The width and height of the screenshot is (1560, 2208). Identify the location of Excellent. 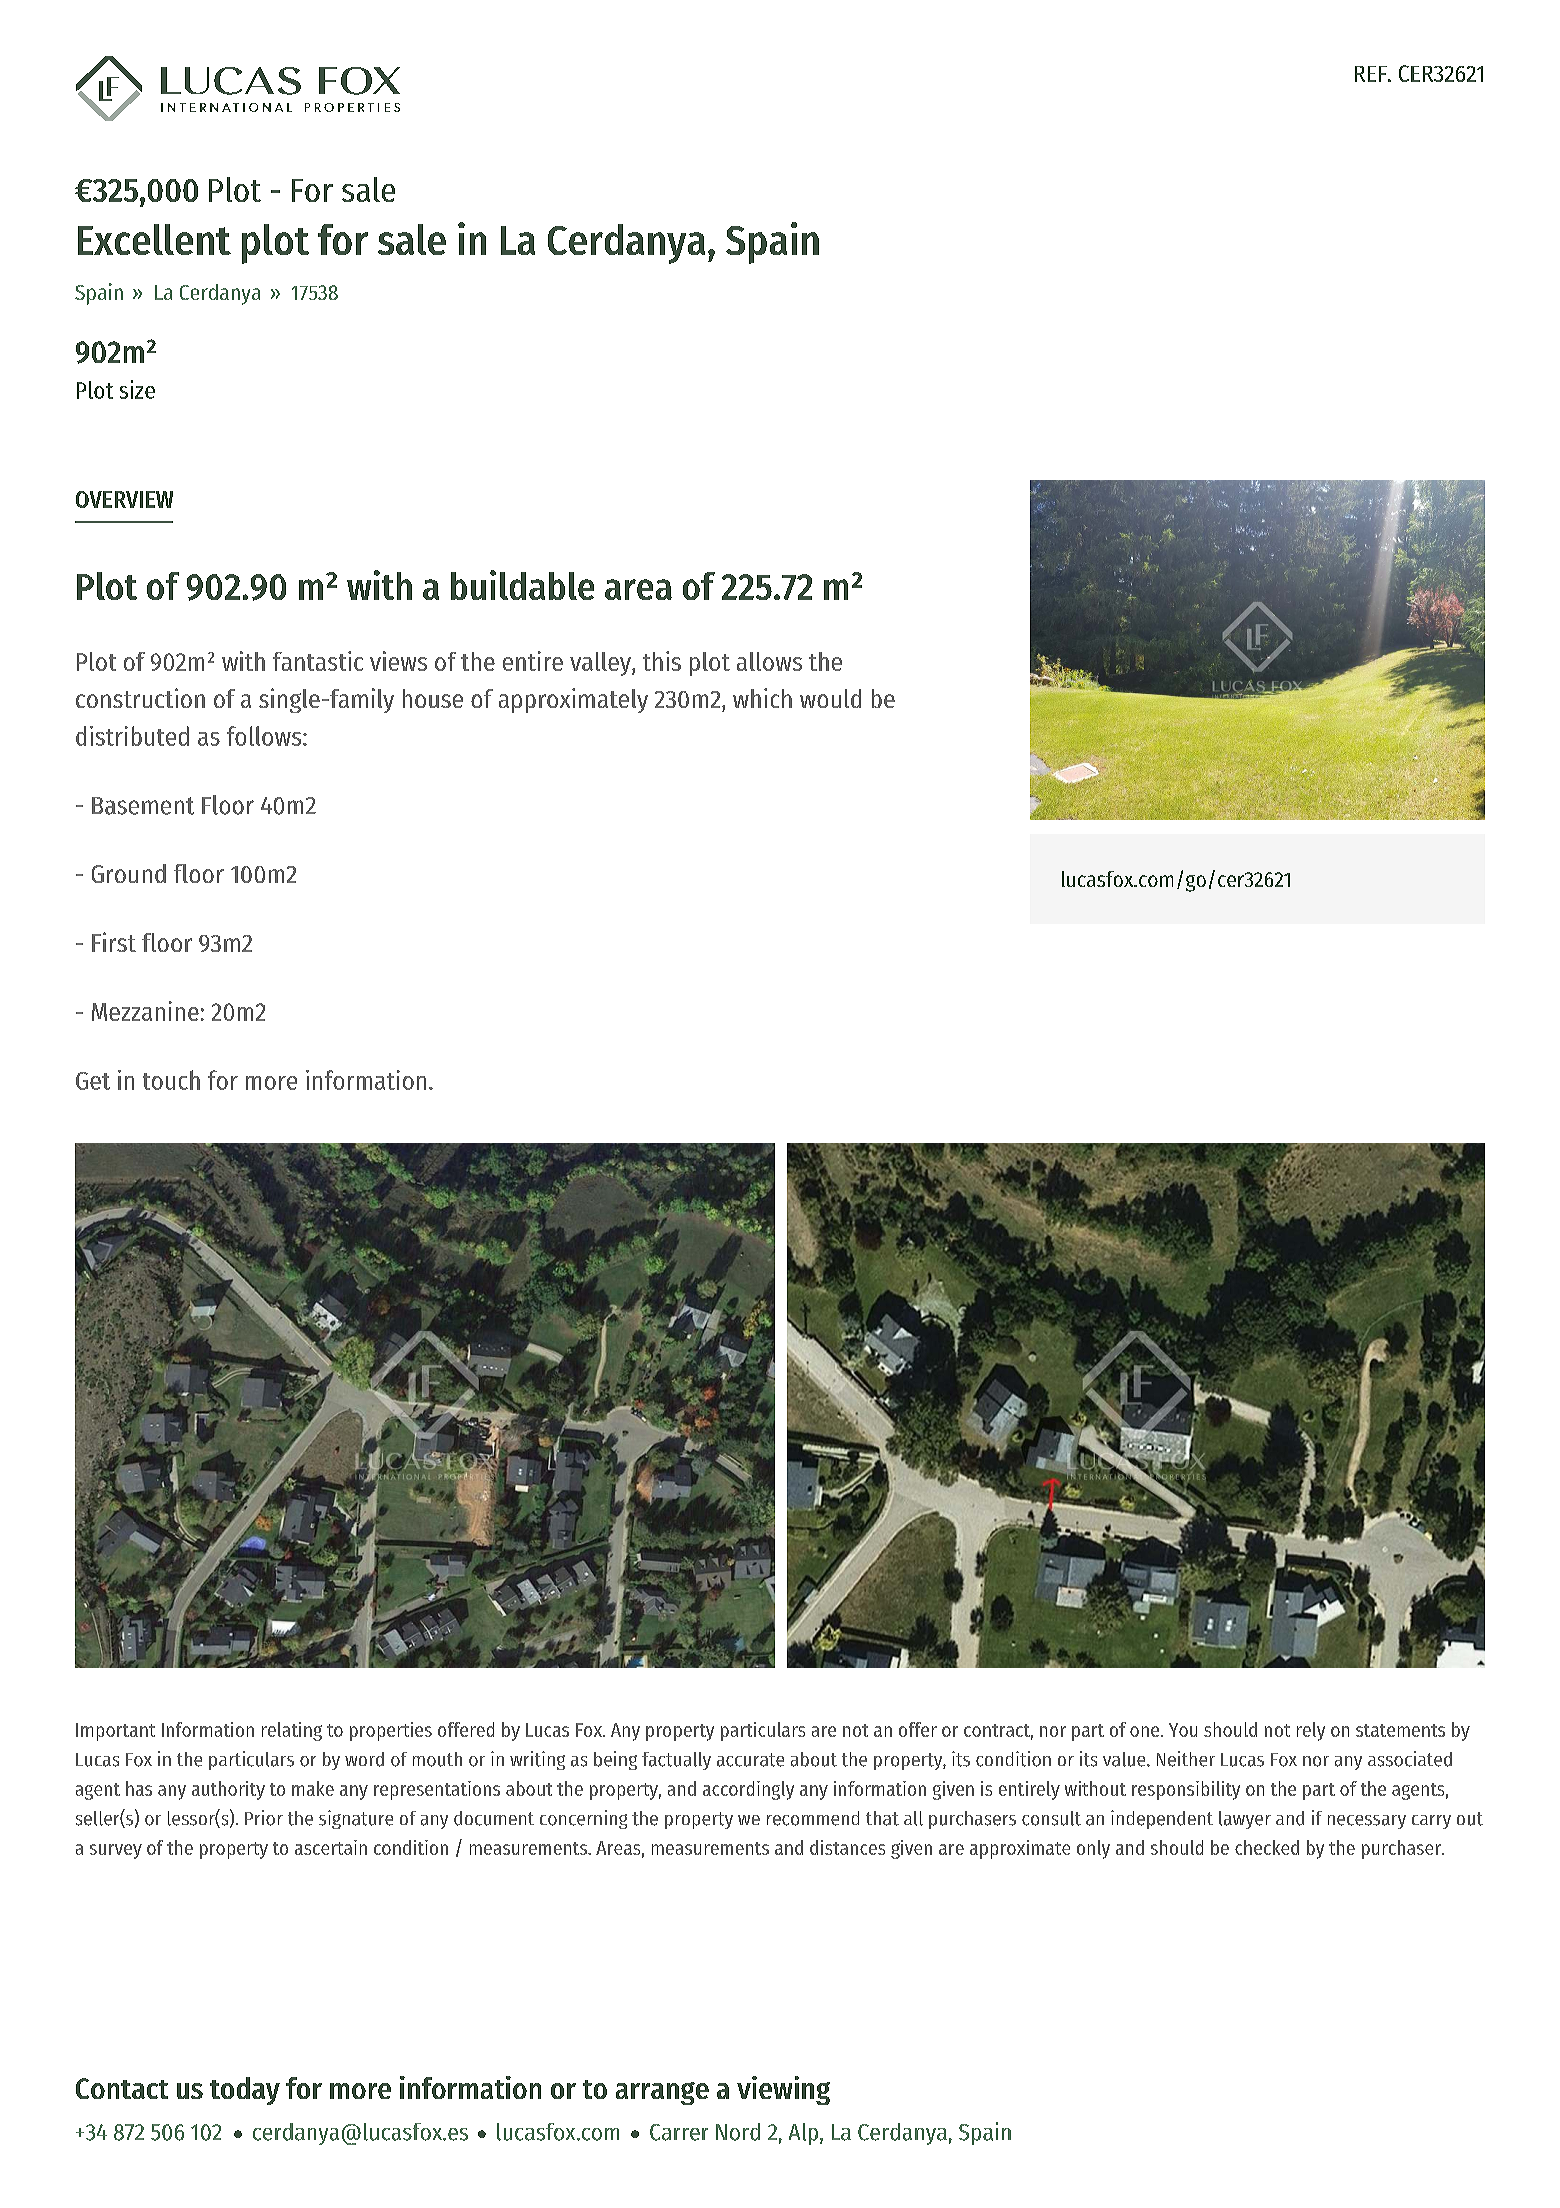
(154, 239).
